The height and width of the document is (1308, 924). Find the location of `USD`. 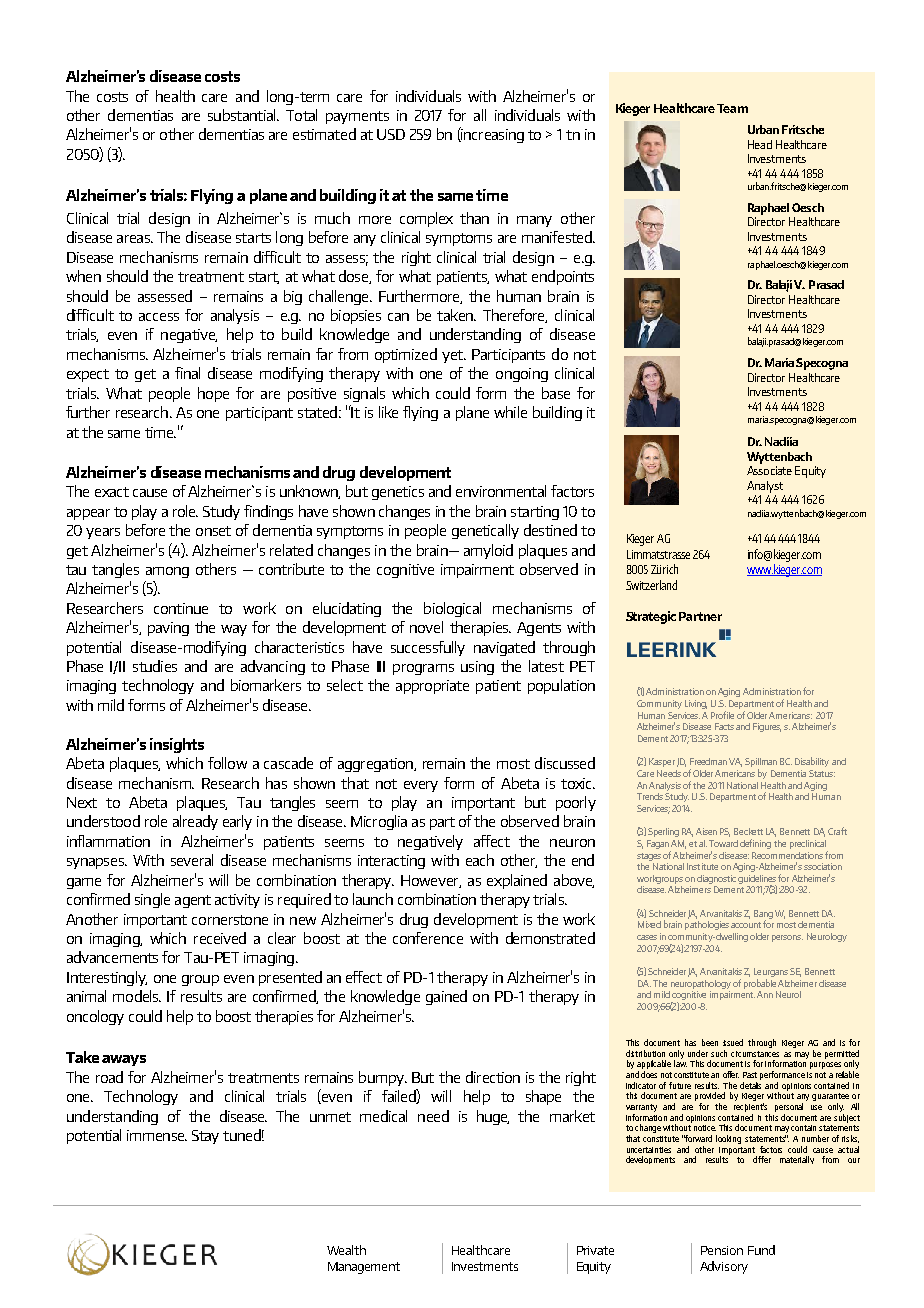

USD is located at coordinates (391, 134).
